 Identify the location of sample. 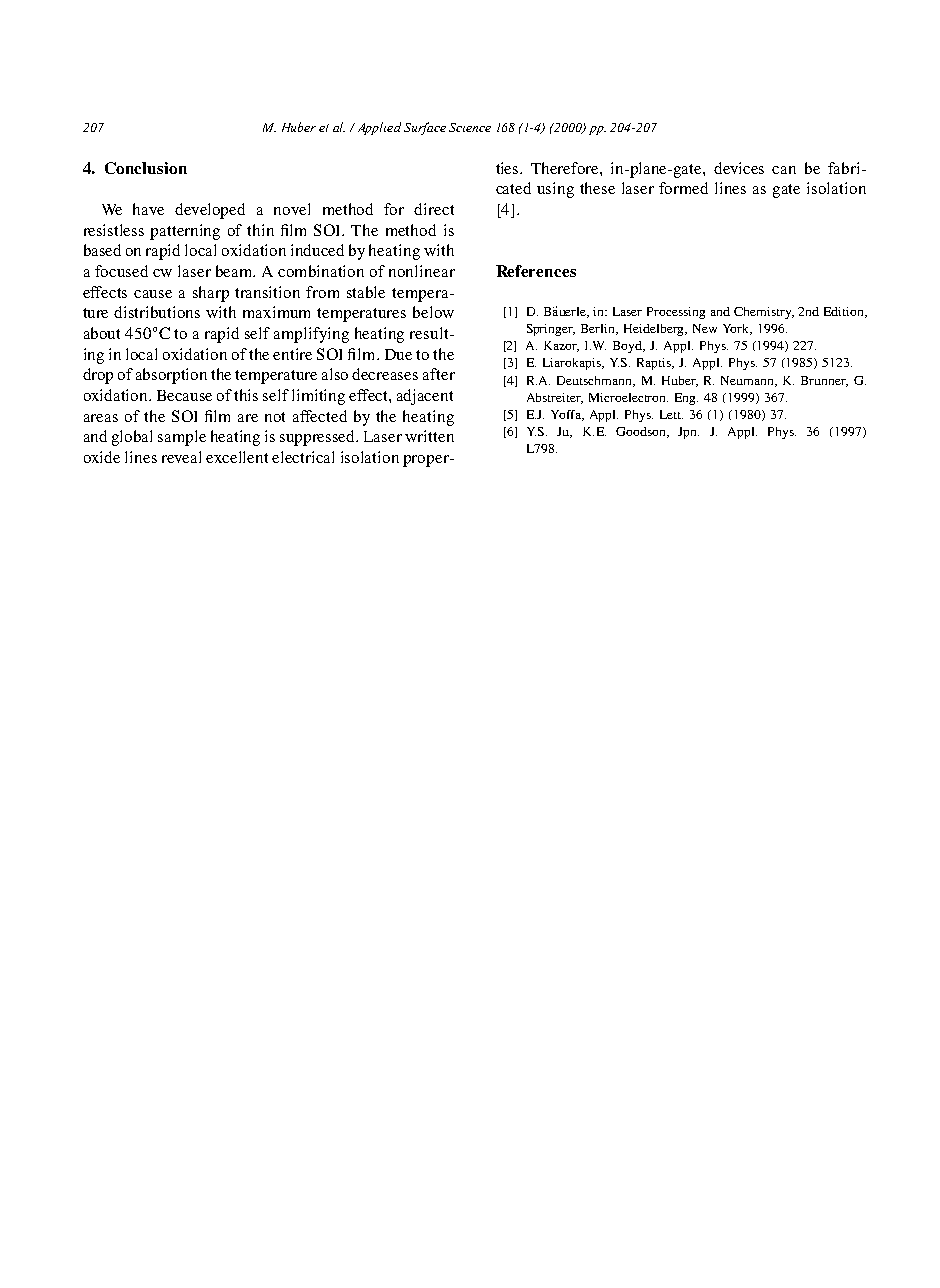
(182, 438).
